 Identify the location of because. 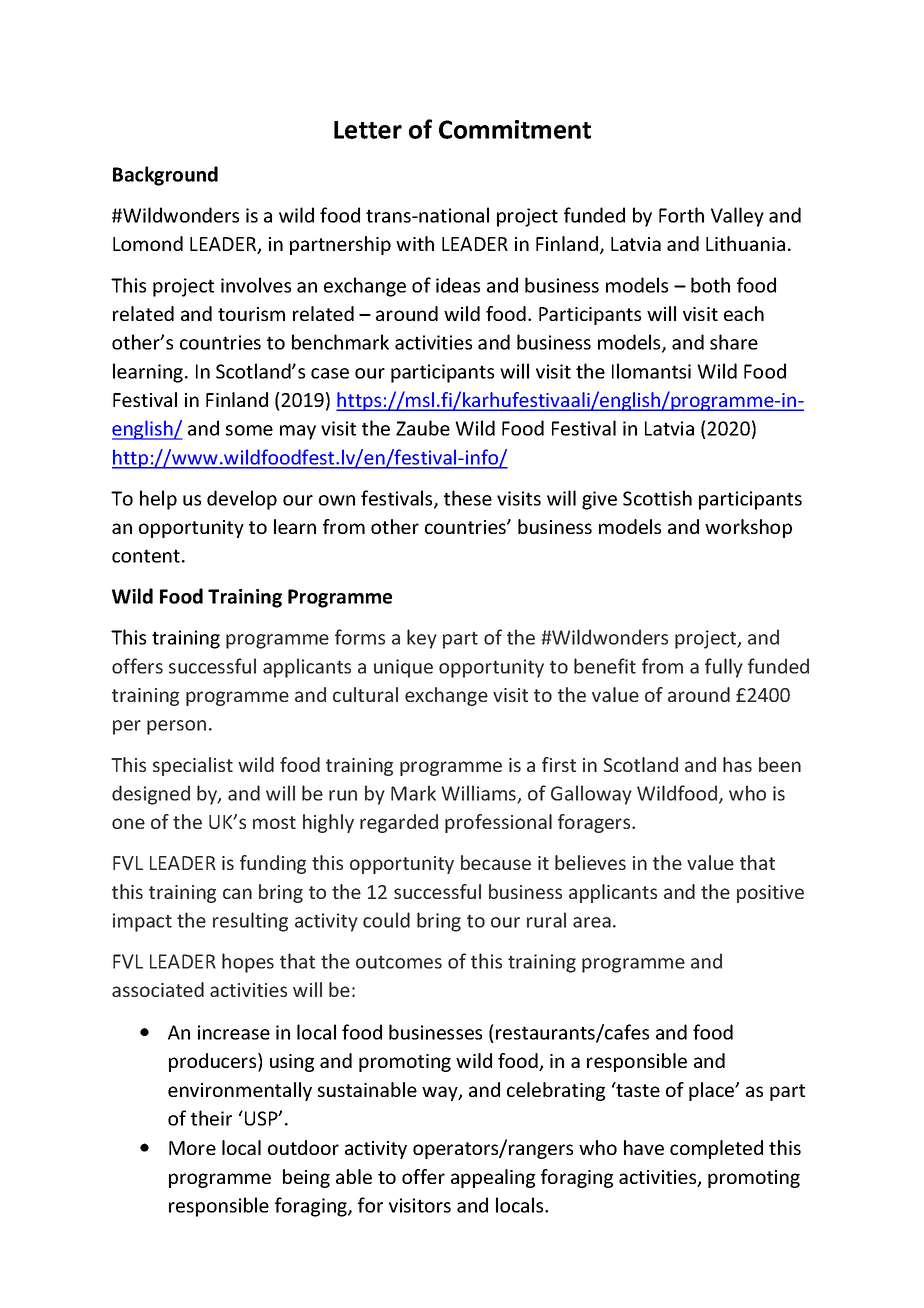
(496, 862).
